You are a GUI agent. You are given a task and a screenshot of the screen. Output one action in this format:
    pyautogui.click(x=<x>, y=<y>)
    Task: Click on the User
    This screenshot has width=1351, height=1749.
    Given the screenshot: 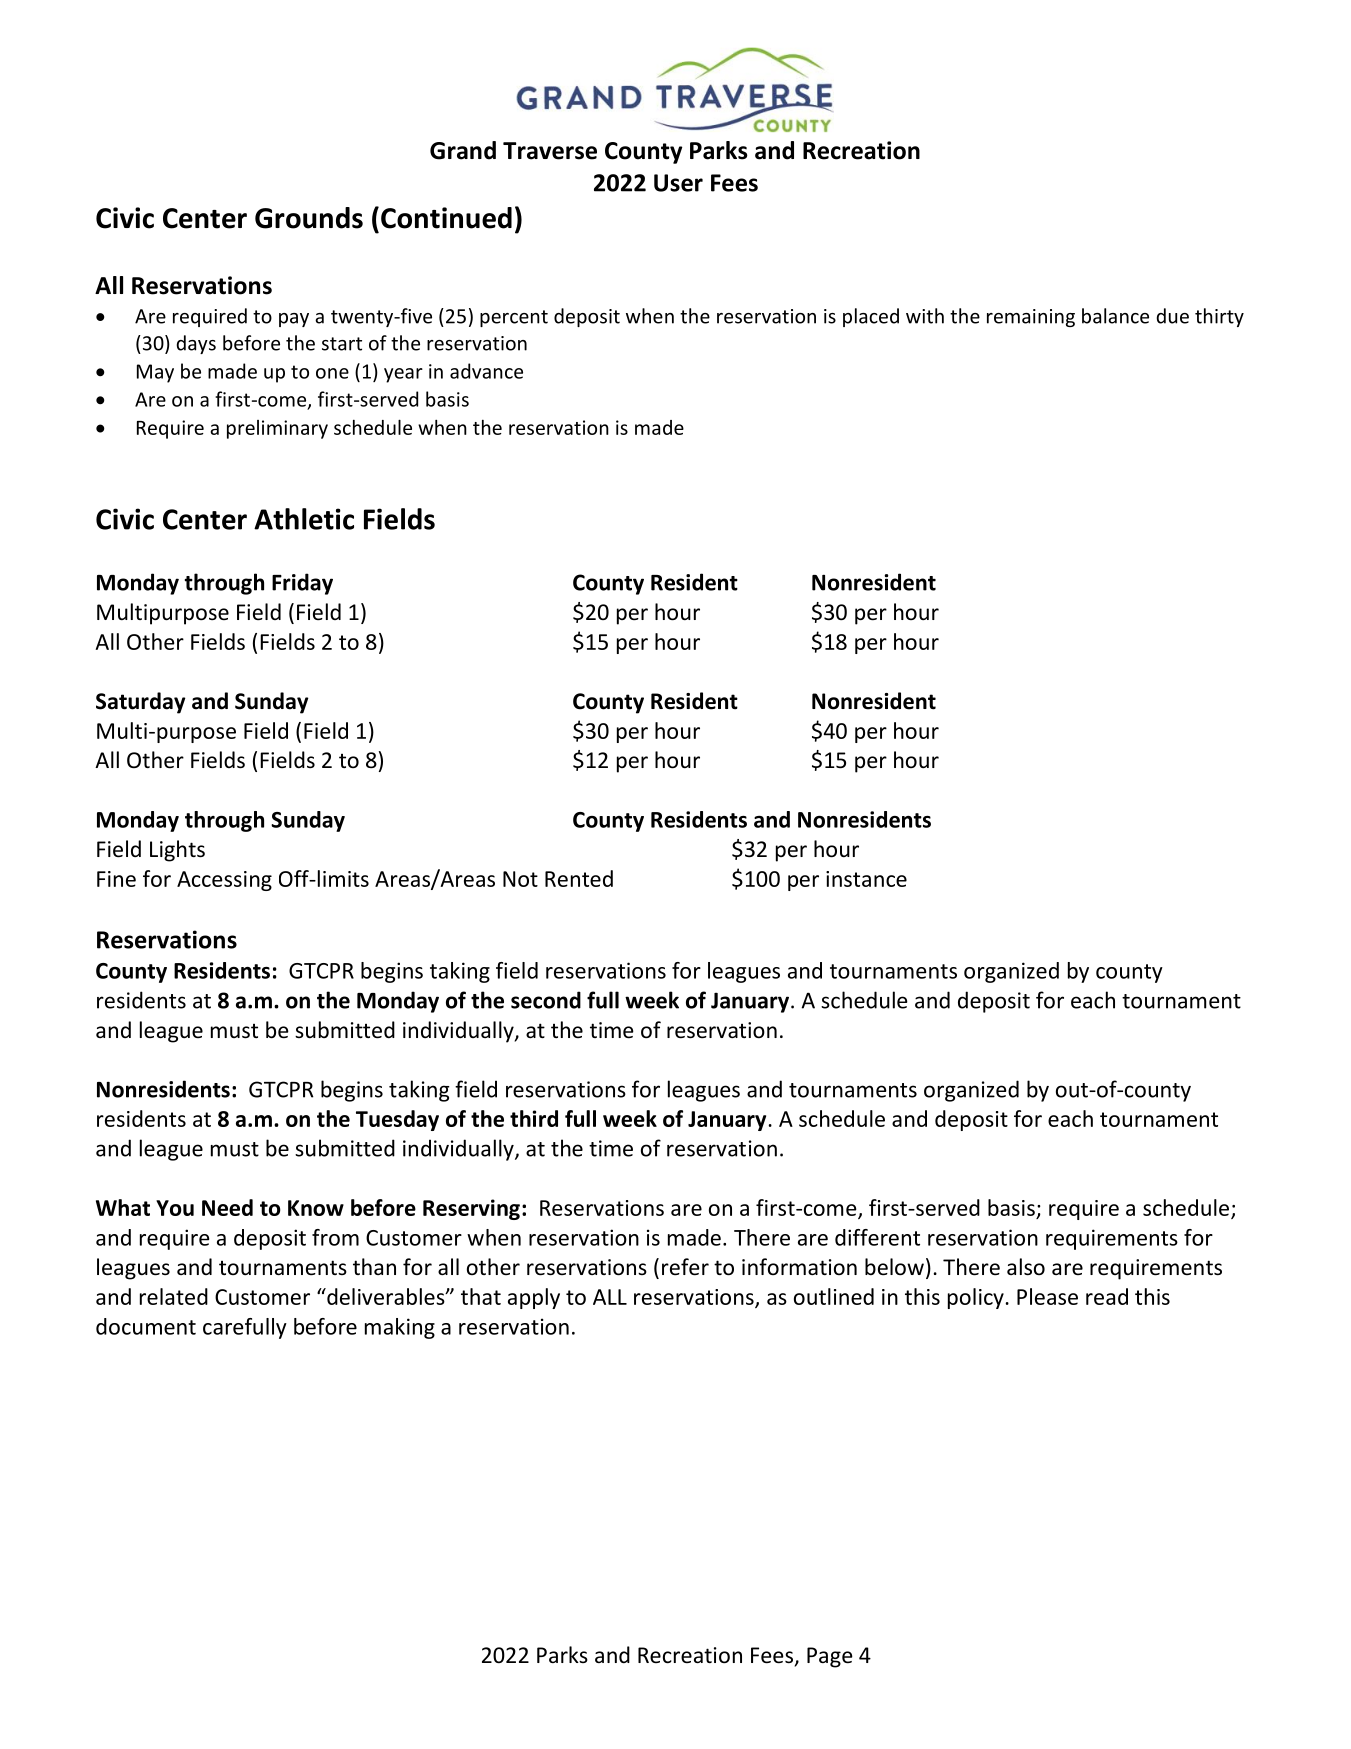 What is the action you would take?
    pyautogui.click(x=678, y=183)
